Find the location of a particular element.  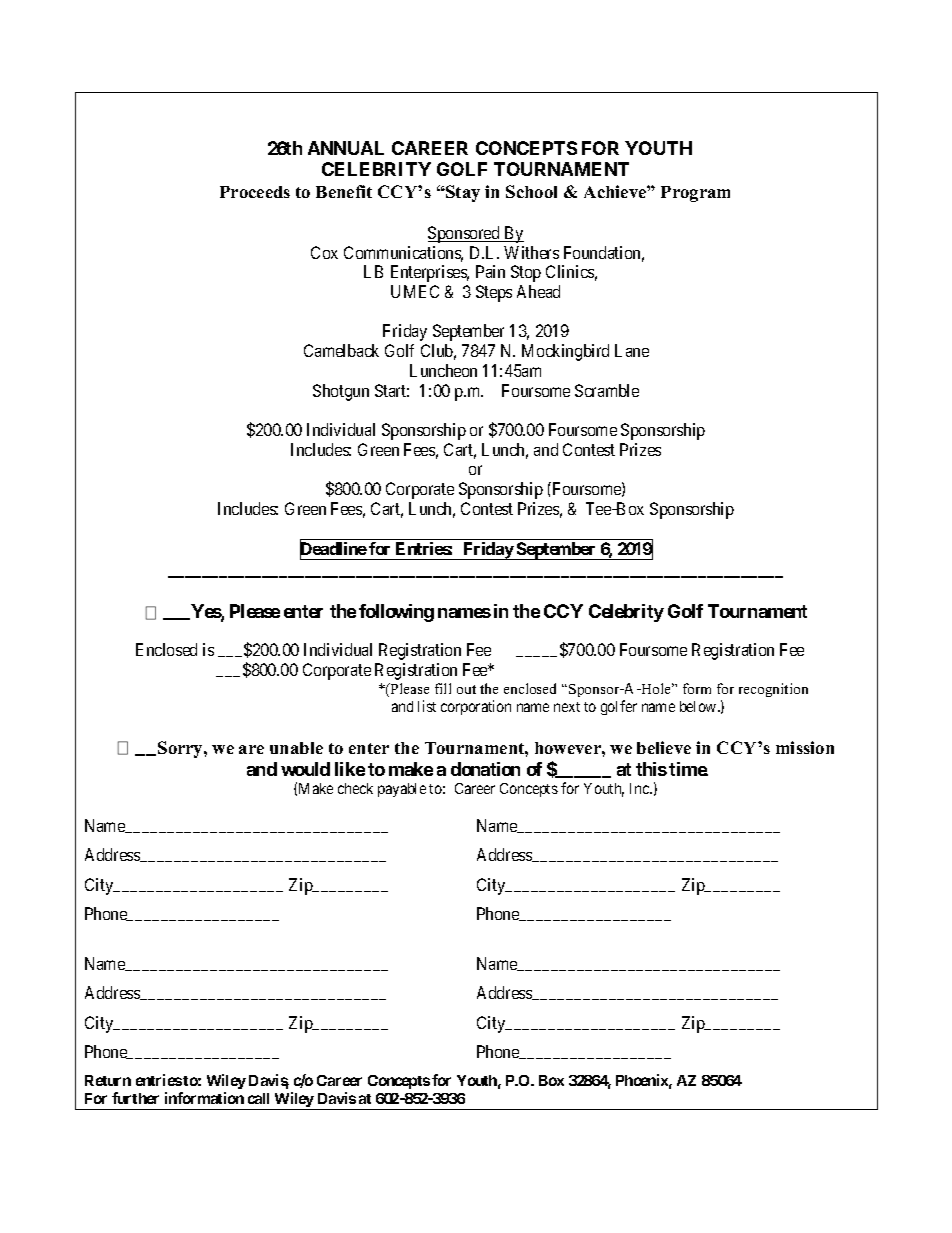

believe is located at coordinates (664, 747).
